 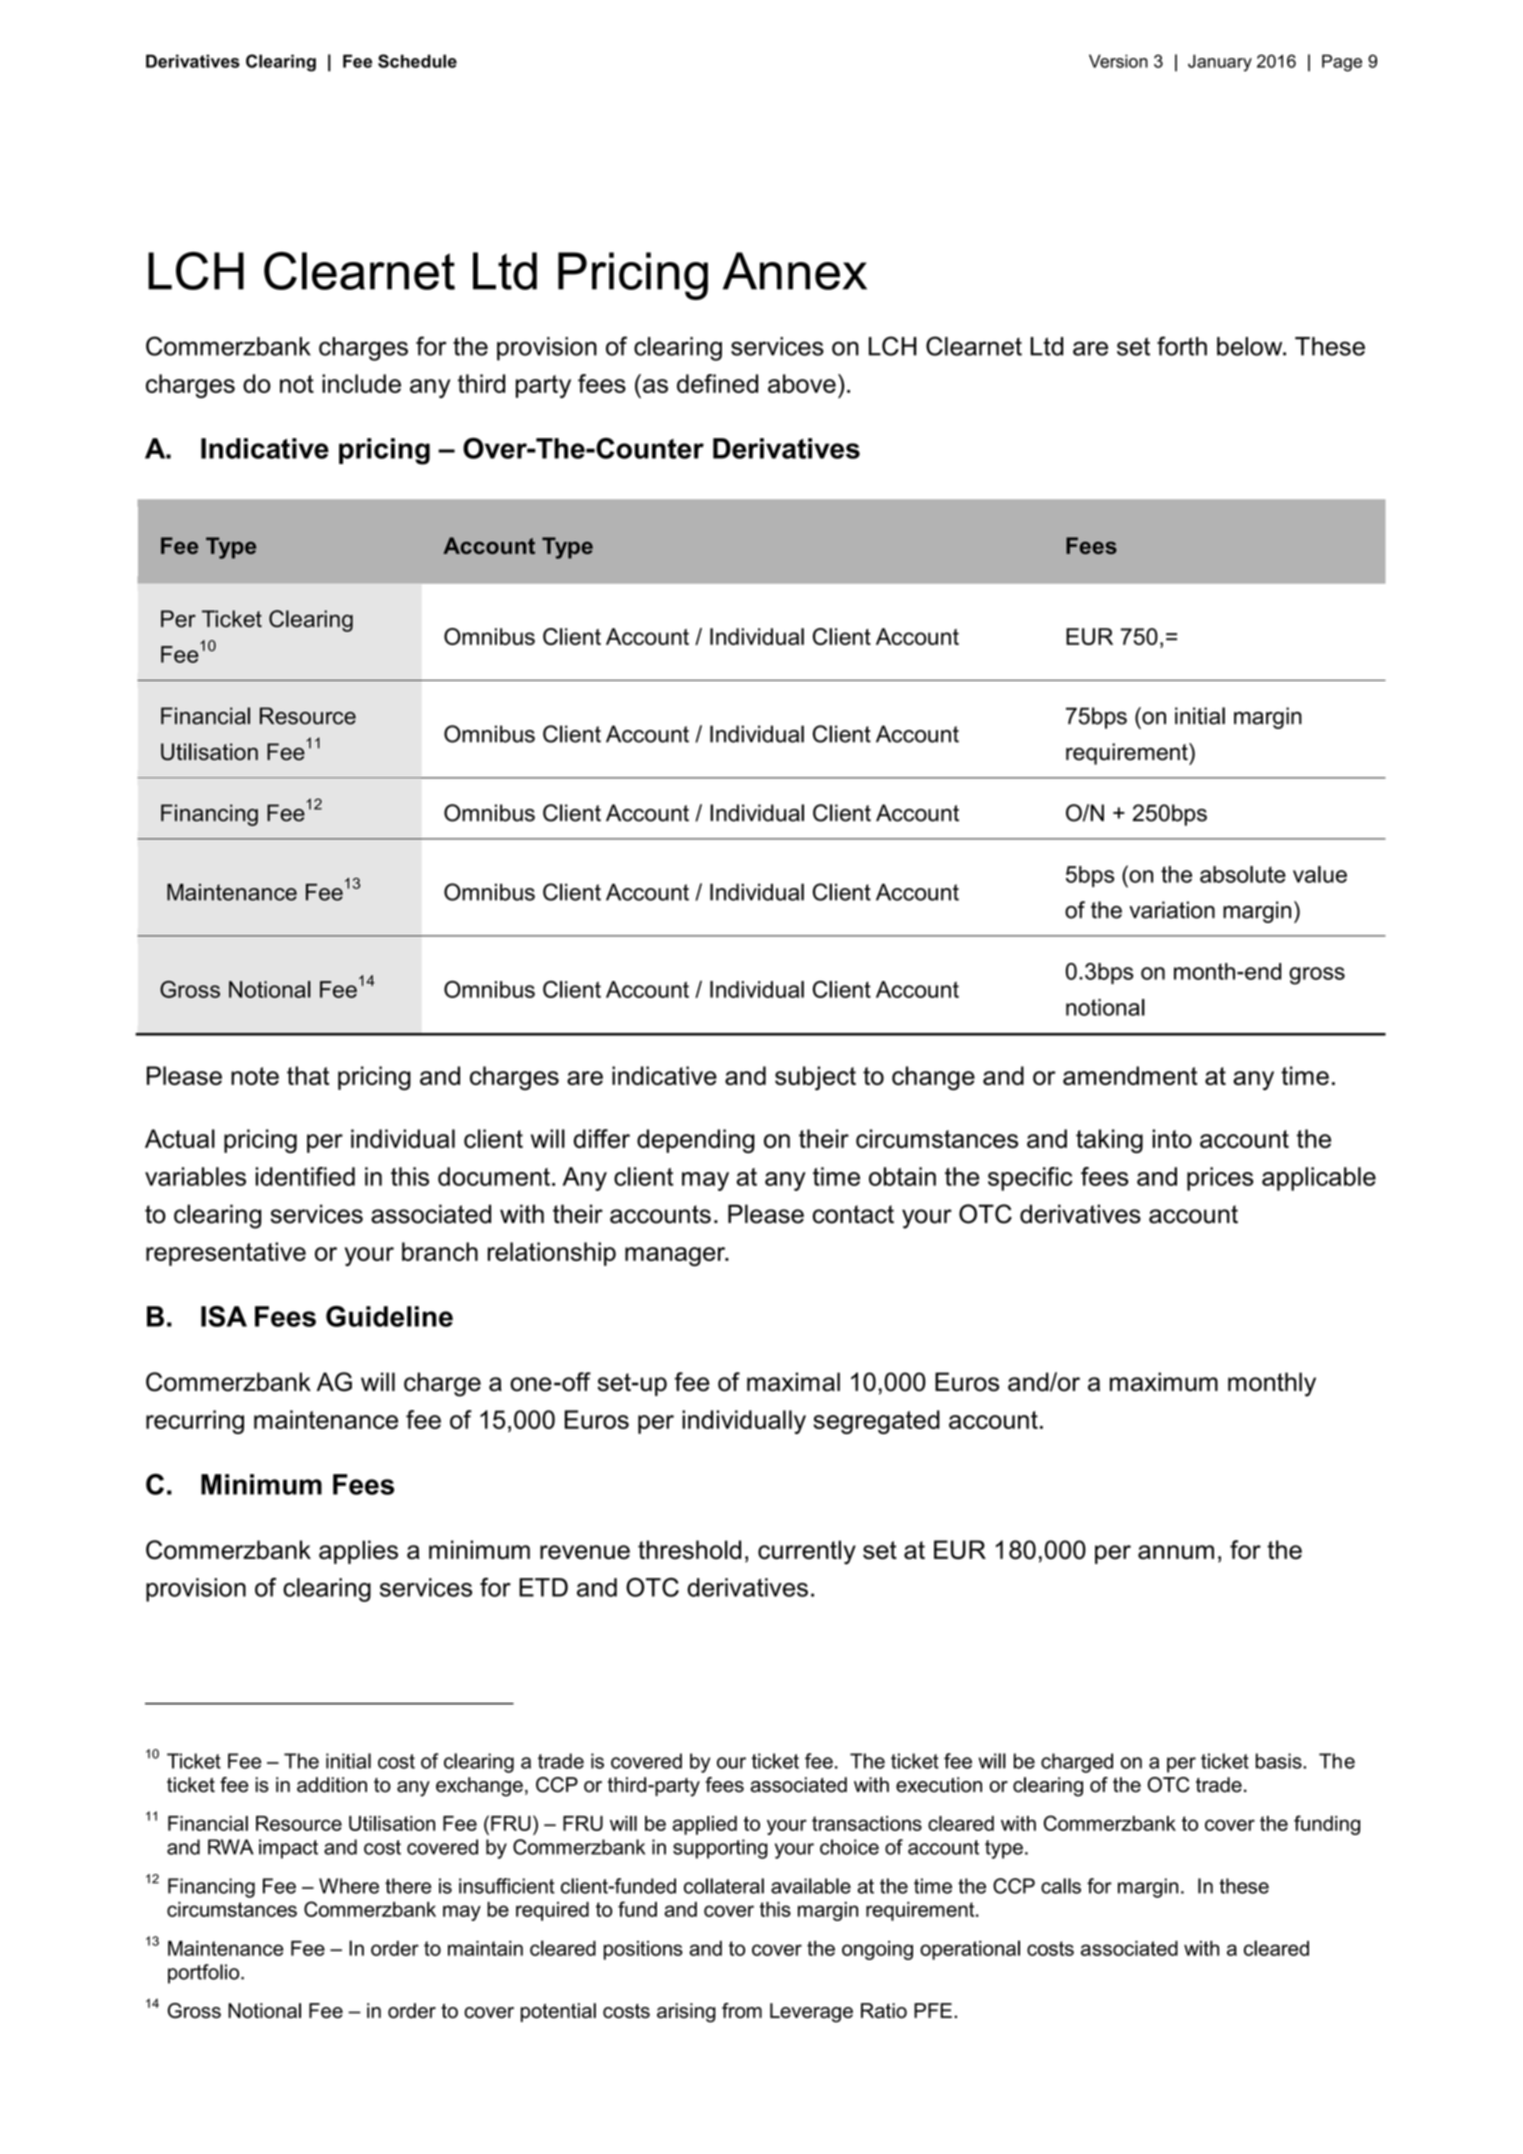 What do you see at coordinates (795, 271) in the image?
I see `Annex` at bounding box center [795, 271].
